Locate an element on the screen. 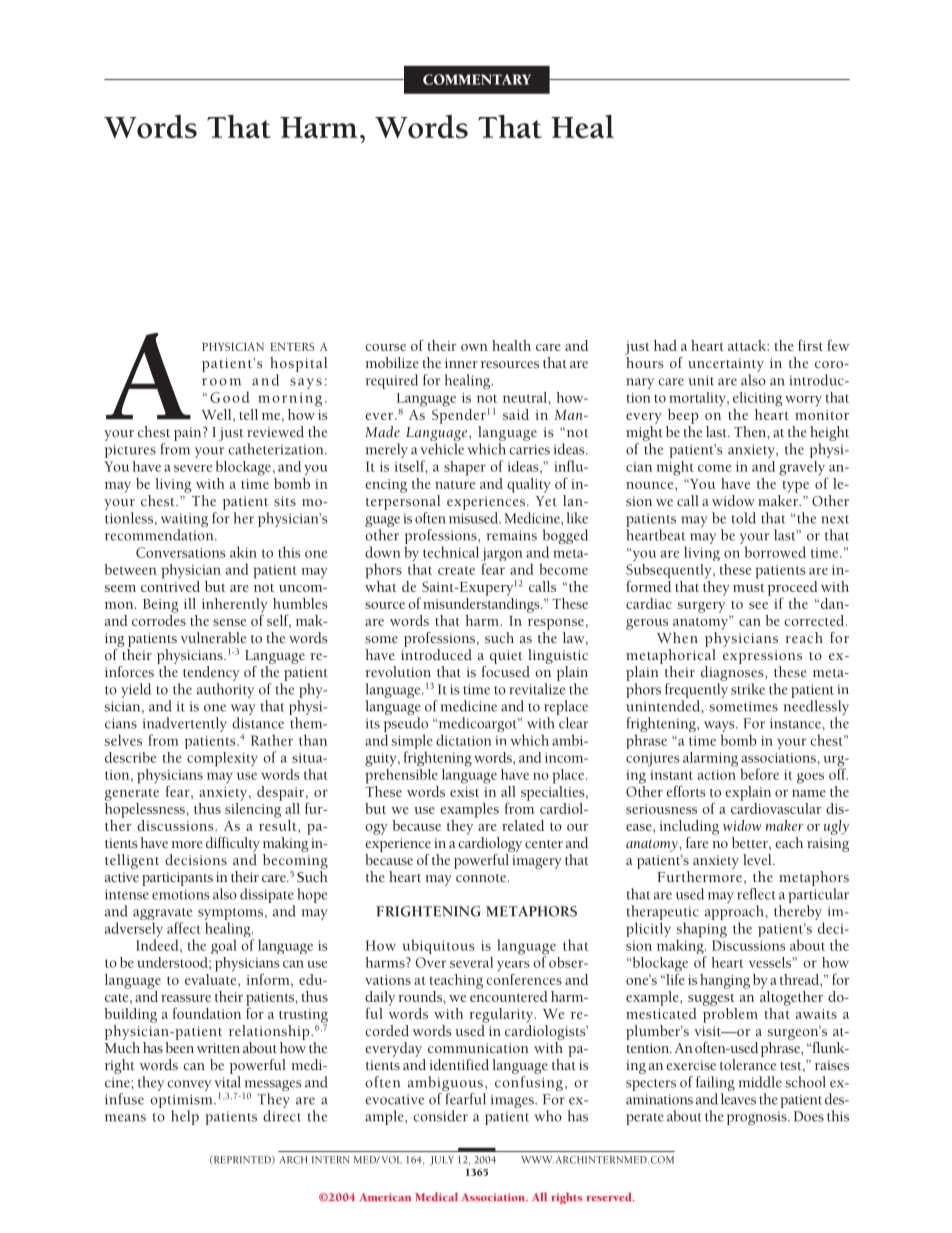  uncertainty is located at coordinates (726, 365).
